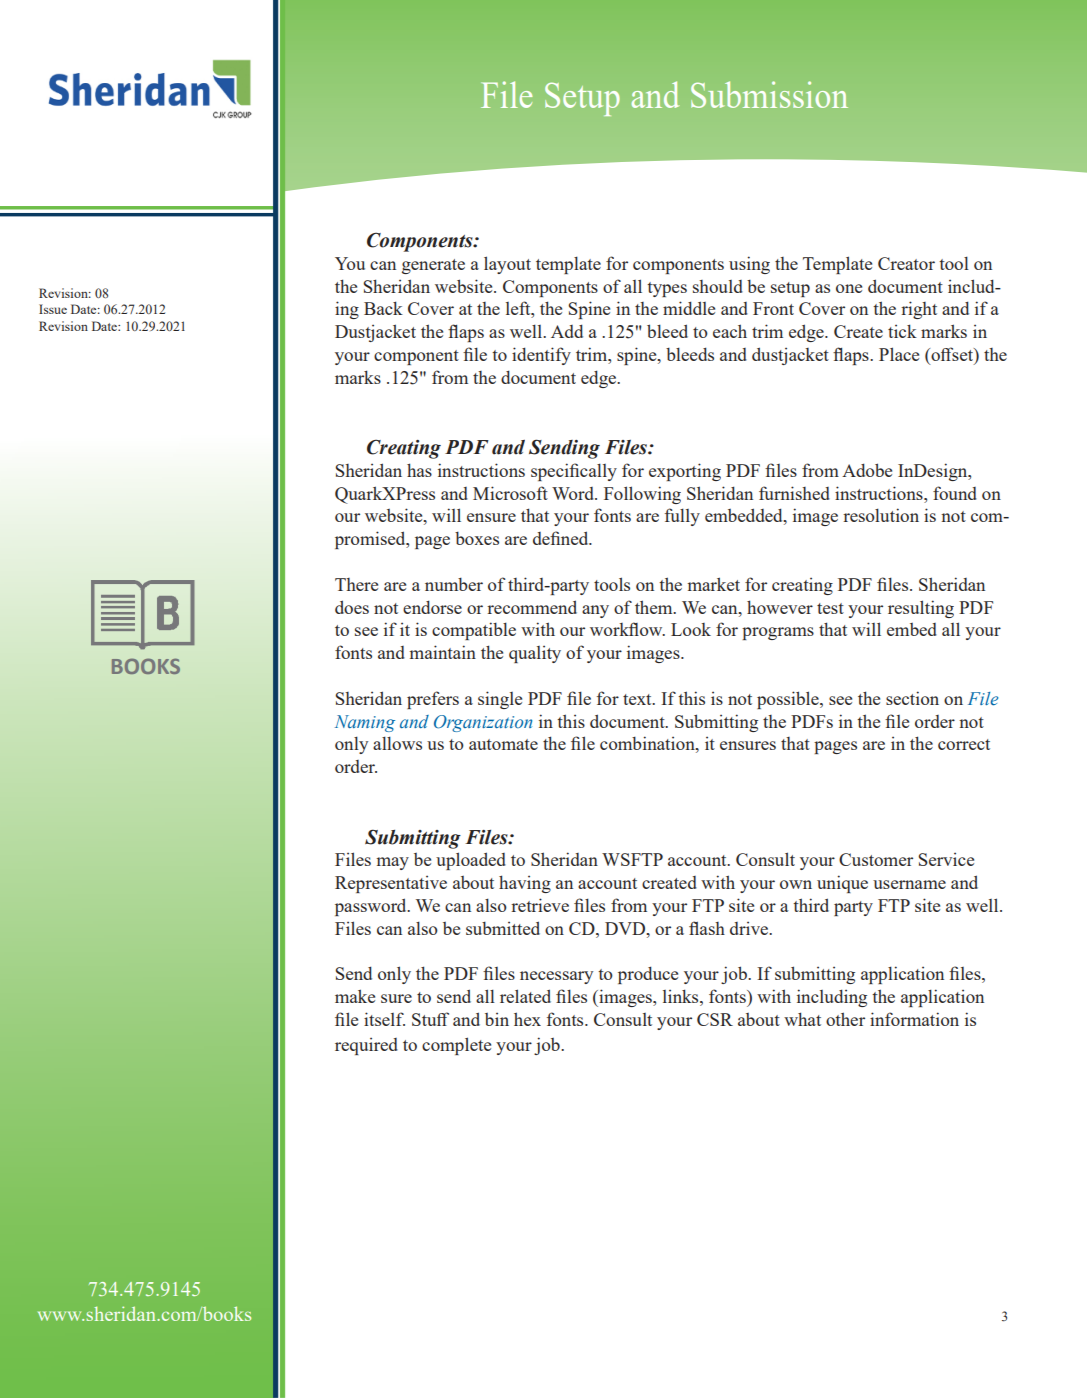 The image size is (1087, 1398). What do you see at coordinates (365, 723) in the image?
I see `Naming` at bounding box center [365, 723].
